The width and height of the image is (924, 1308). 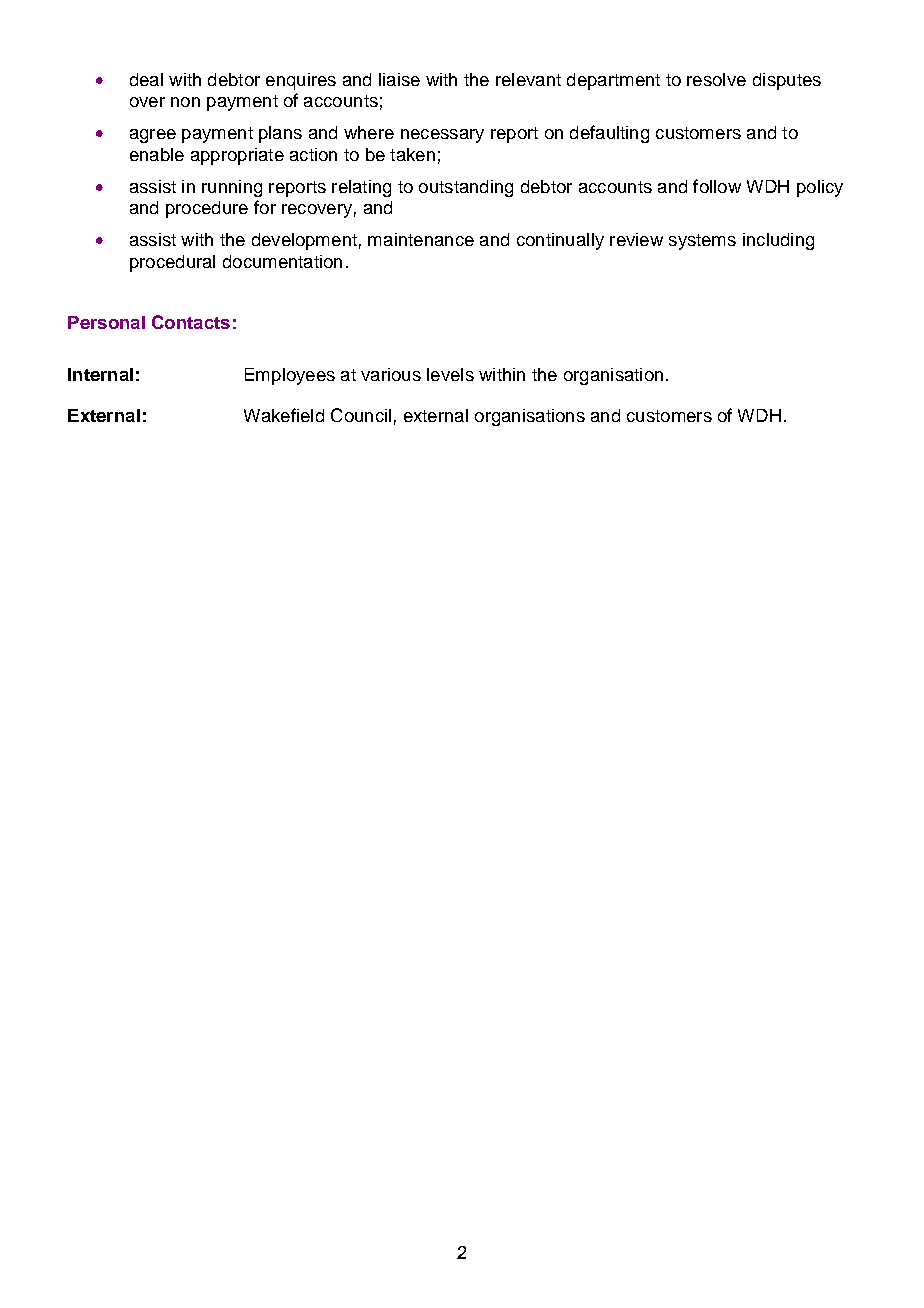 I want to click on follow, so click(x=717, y=186).
